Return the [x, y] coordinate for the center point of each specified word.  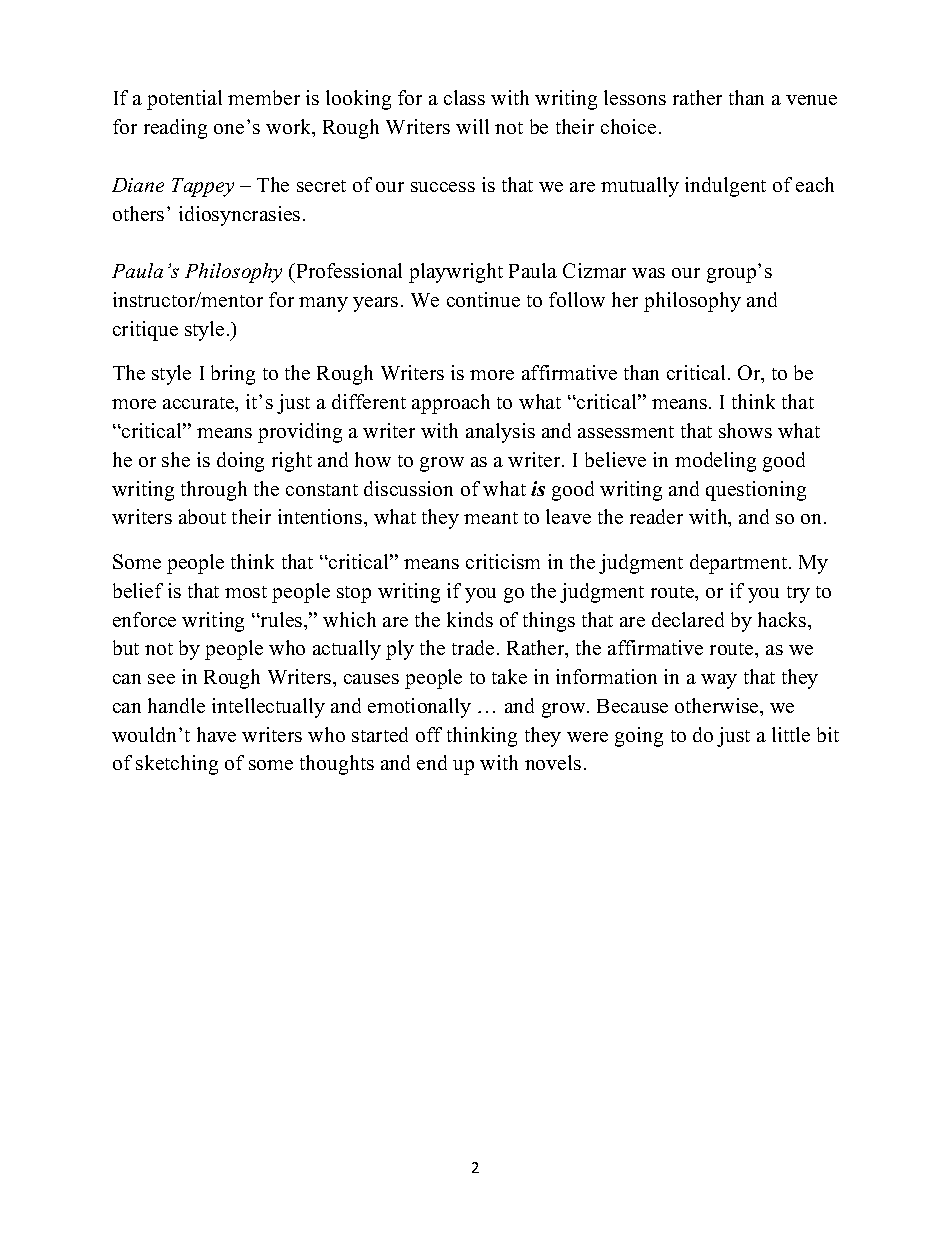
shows [745, 430]
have [216, 734]
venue [811, 100]
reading [175, 129]
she [176, 459]
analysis [500, 433]
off [429, 734]
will [472, 126]
